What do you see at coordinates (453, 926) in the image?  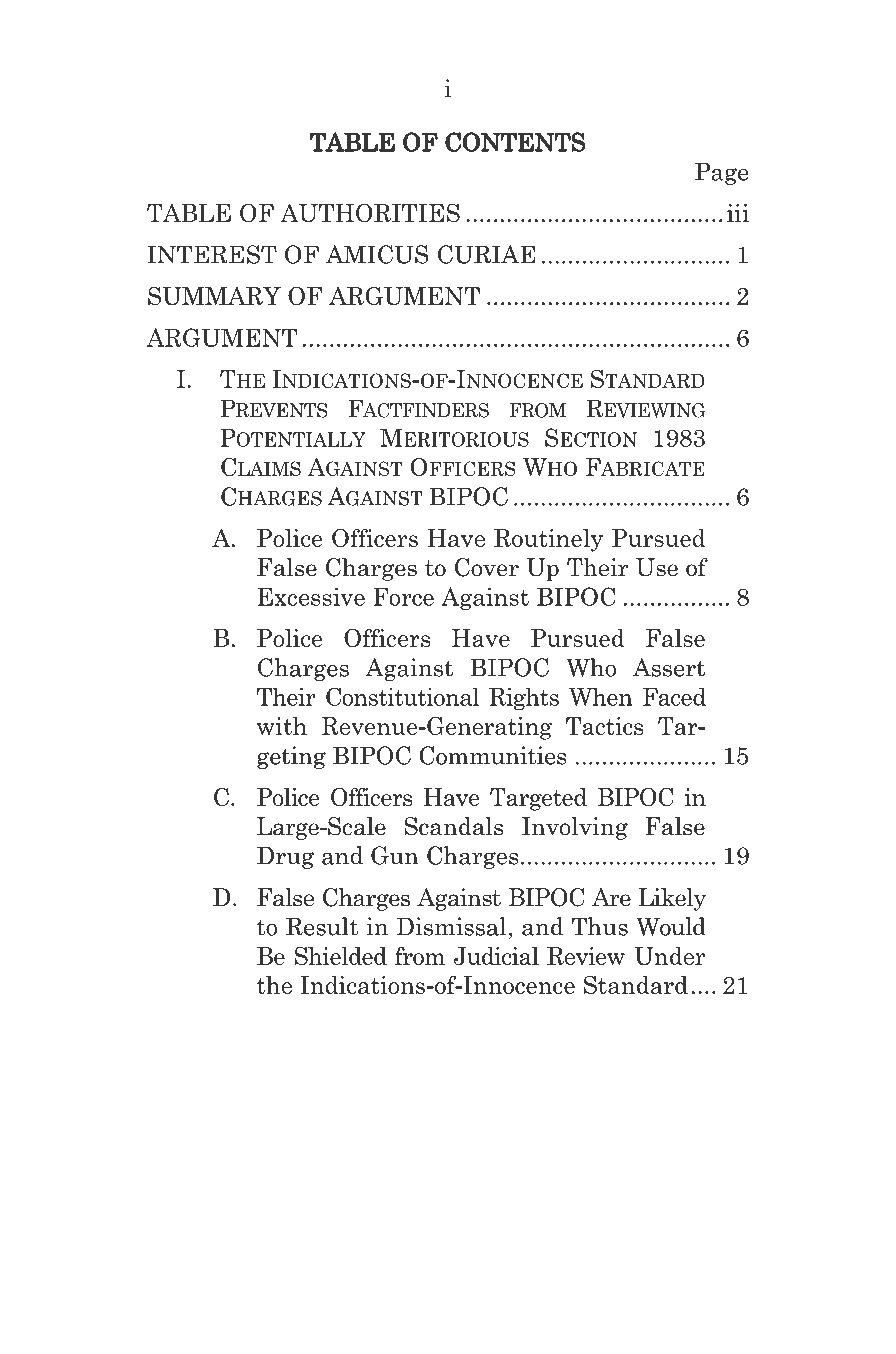 I see `Dismissal` at bounding box center [453, 926].
